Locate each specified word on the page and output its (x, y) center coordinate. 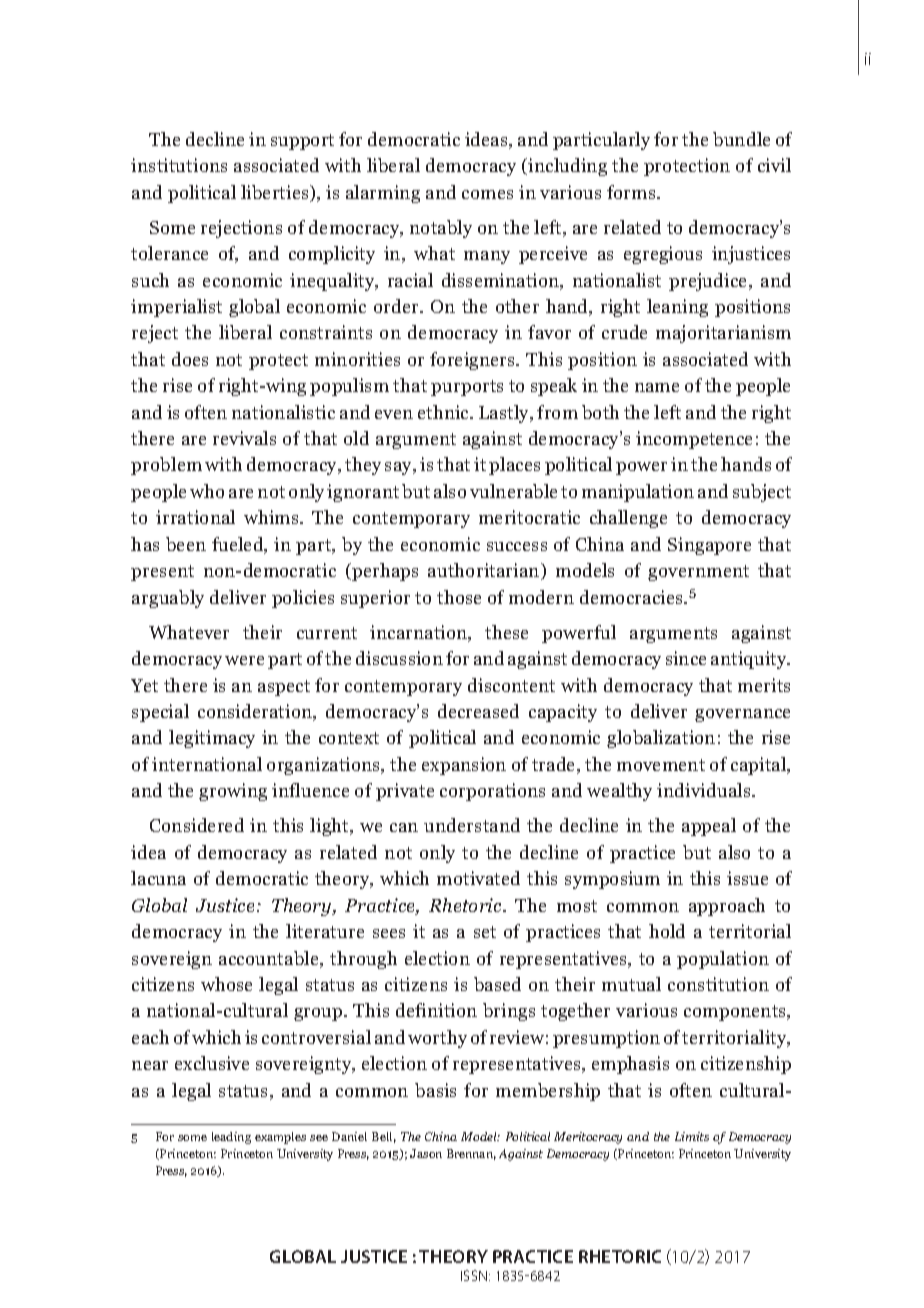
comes (487, 194)
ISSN (475, 1275)
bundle (741, 139)
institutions (179, 165)
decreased (478, 711)
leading (231, 1138)
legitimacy (212, 739)
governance (742, 715)
